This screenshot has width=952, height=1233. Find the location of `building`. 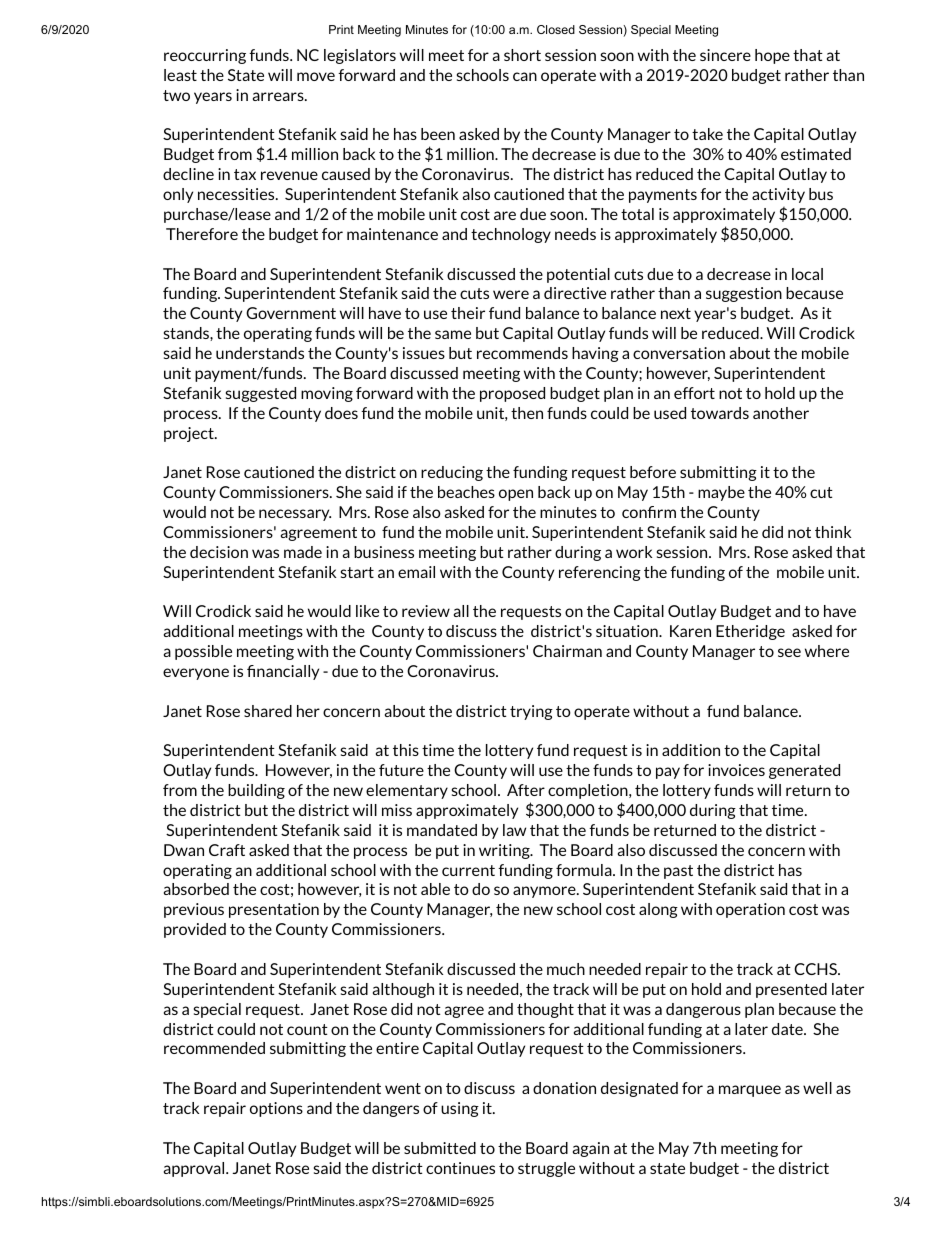

building is located at coordinates (256, 791).
